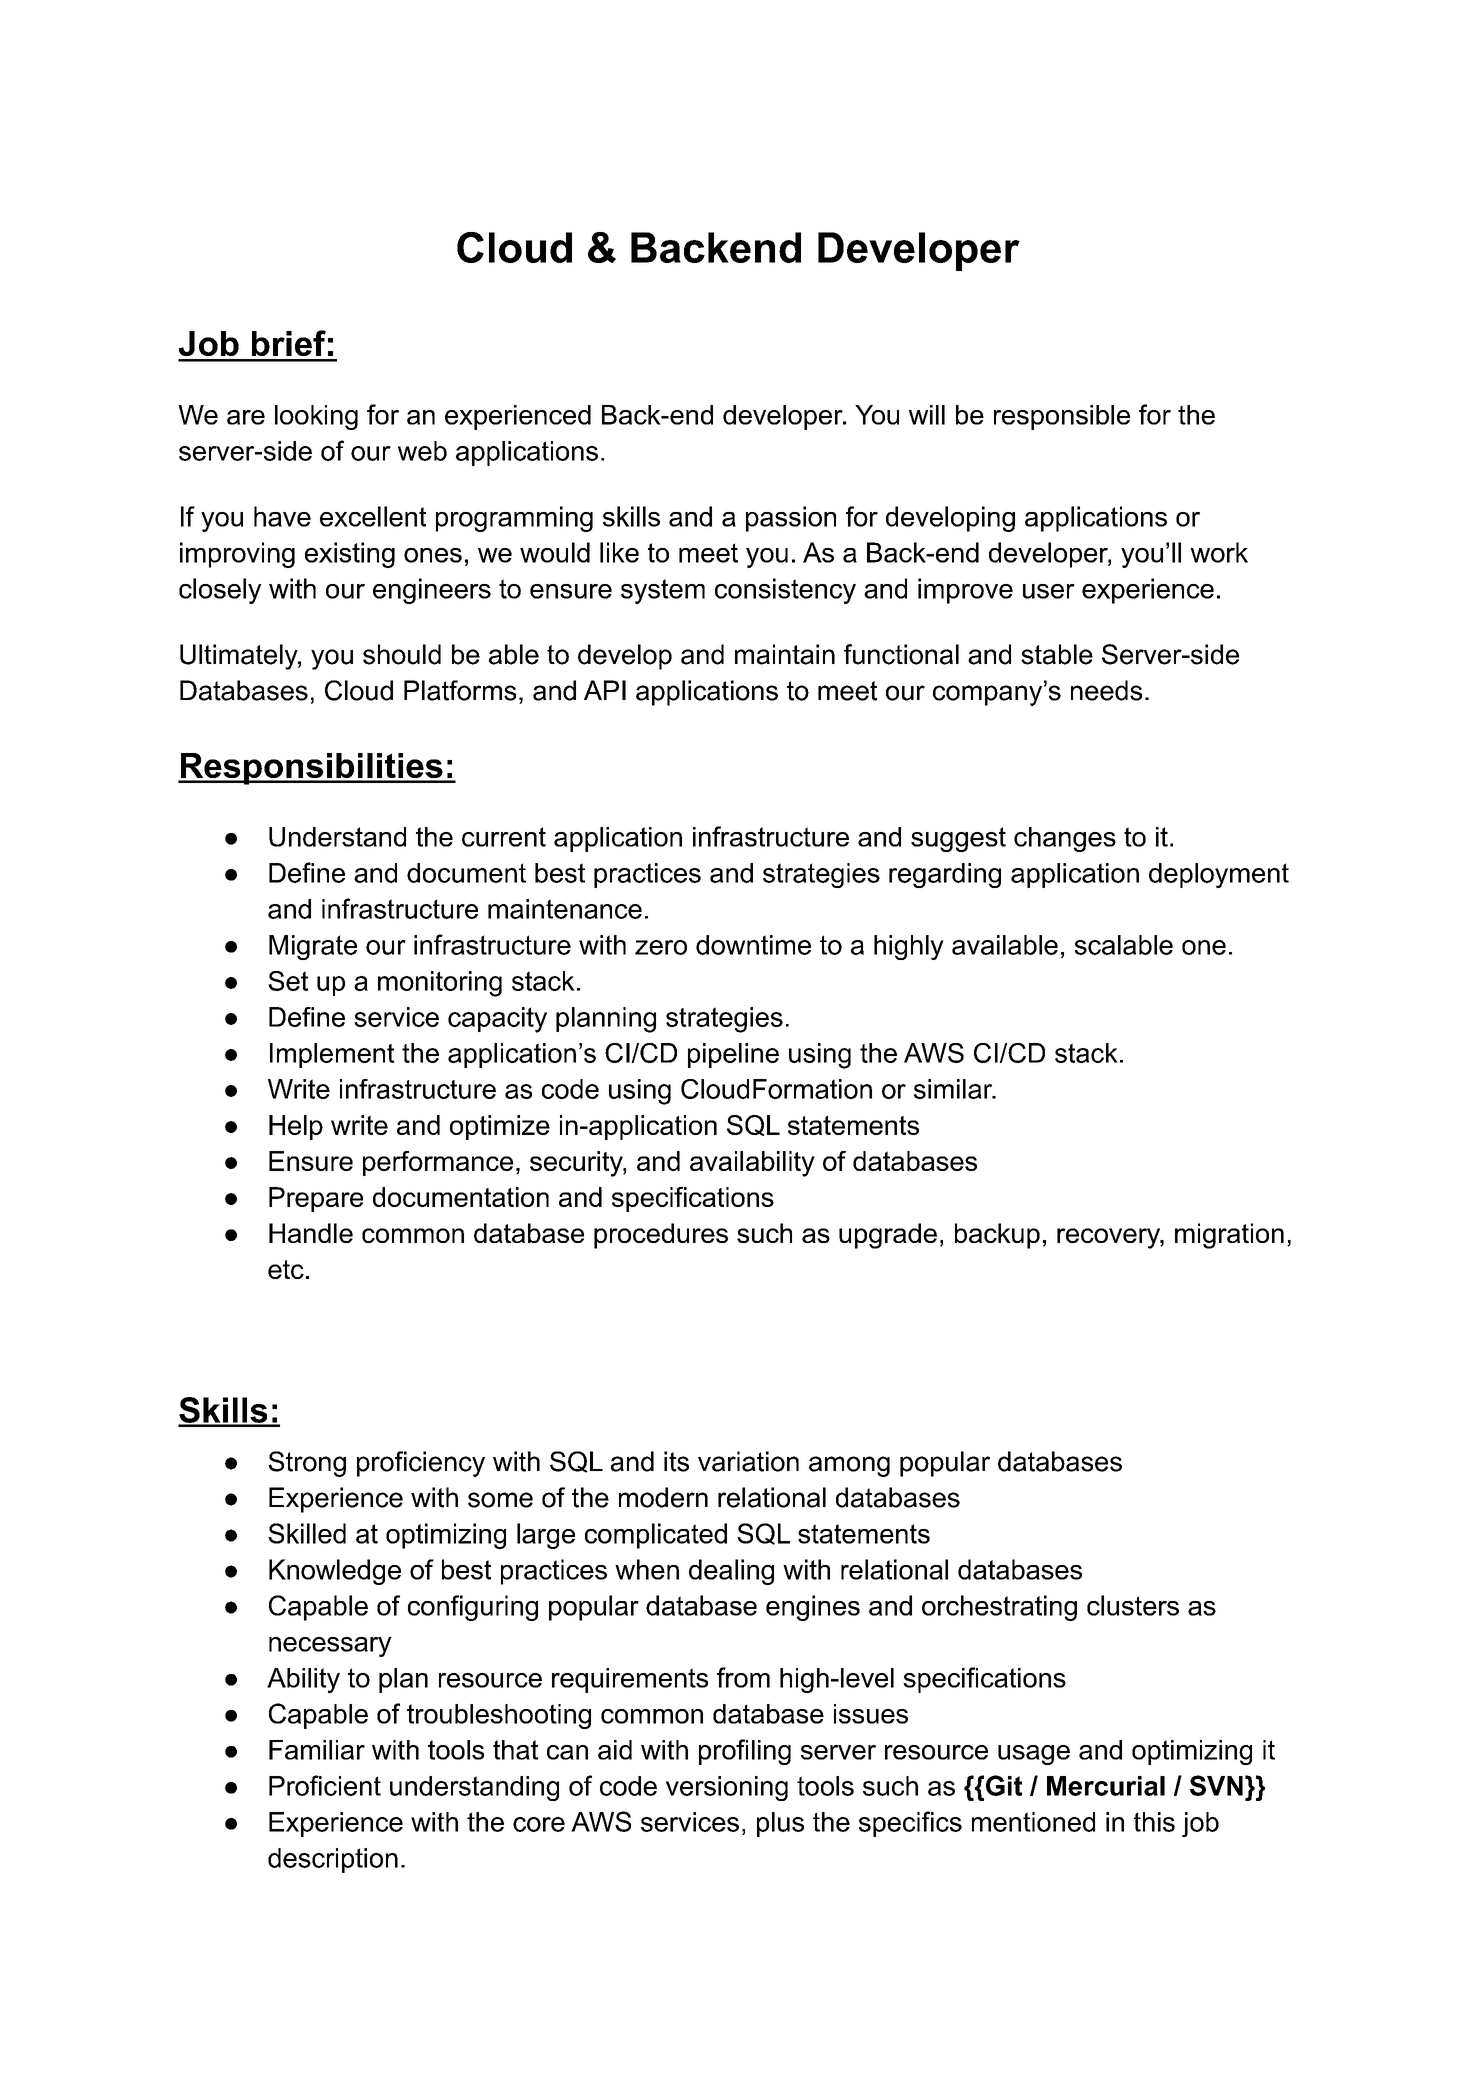 This screenshot has width=1476, height=2086. Describe the element at coordinates (316, 417) in the screenshot. I see `looking` at that location.
